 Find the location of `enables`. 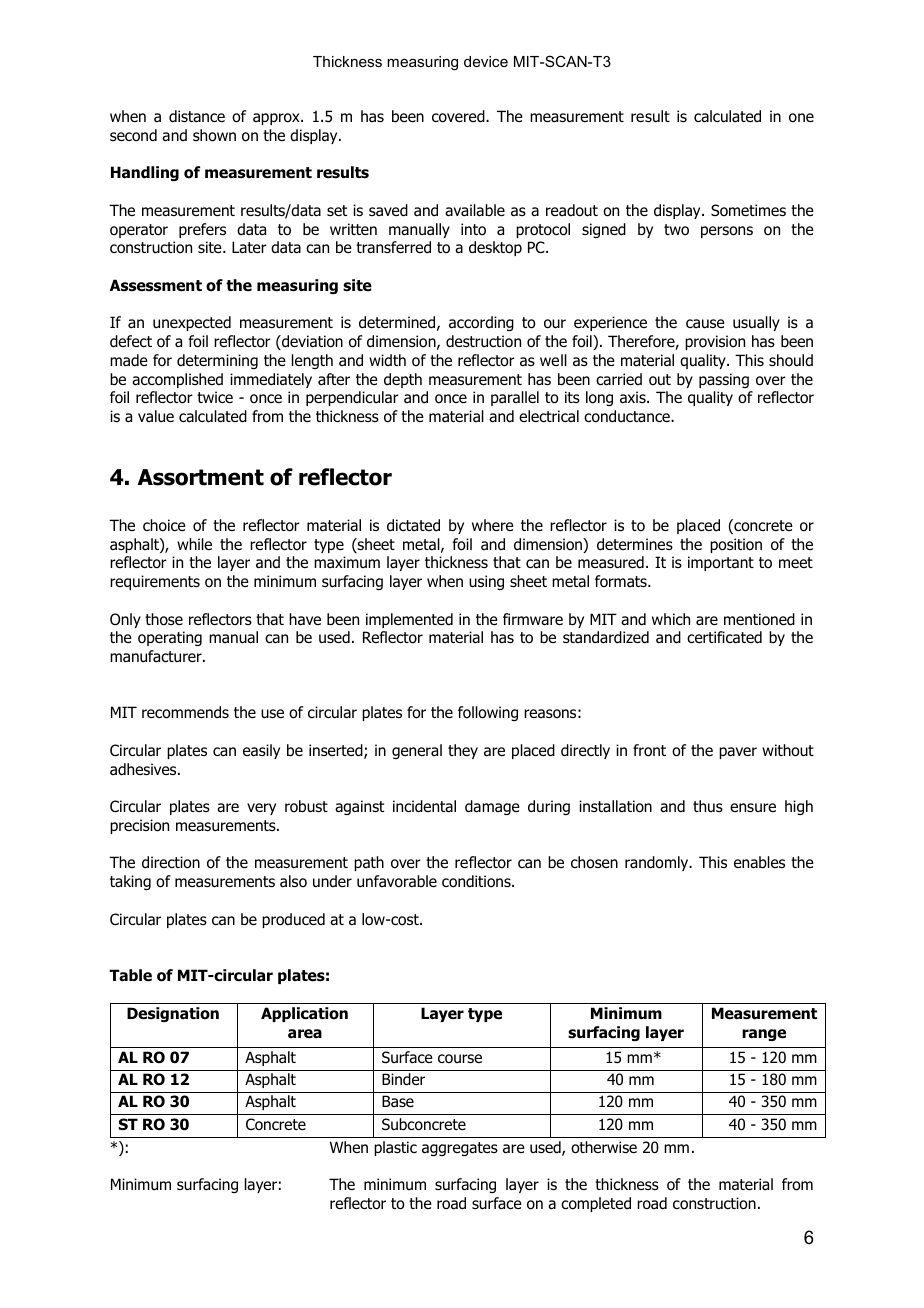

enables is located at coordinates (759, 862).
